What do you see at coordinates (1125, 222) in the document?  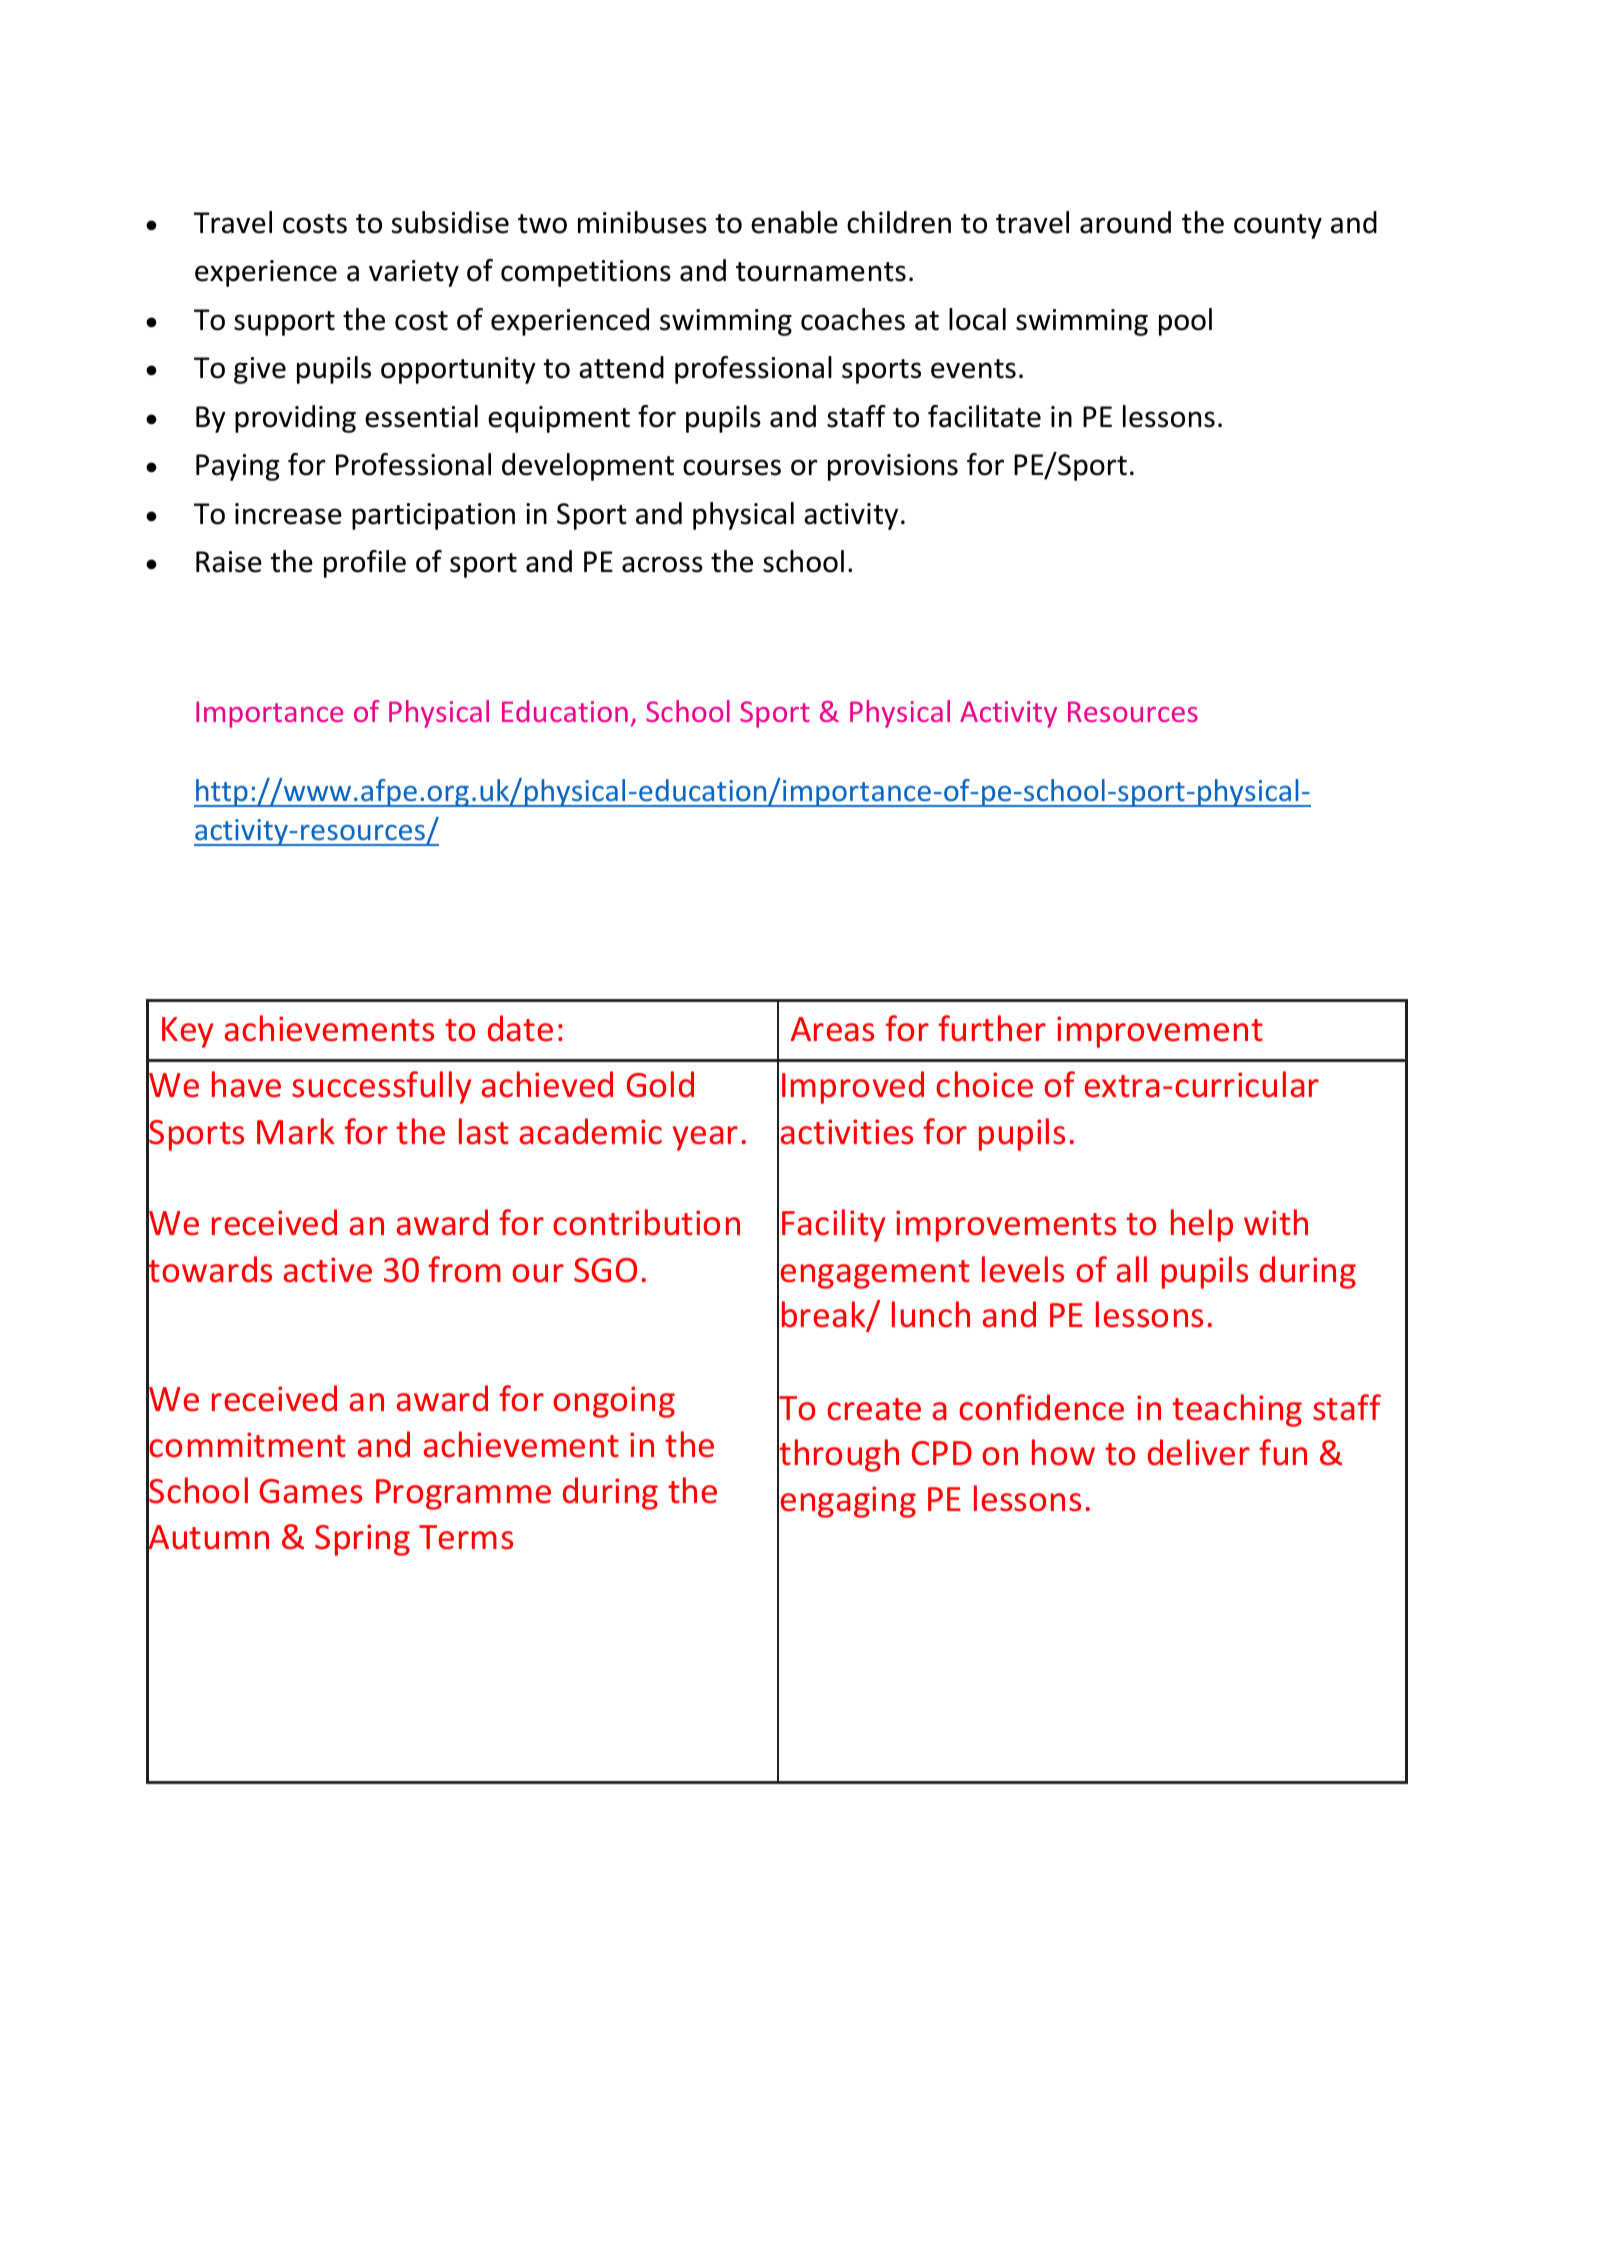 I see `around` at bounding box center [1125, 222].
